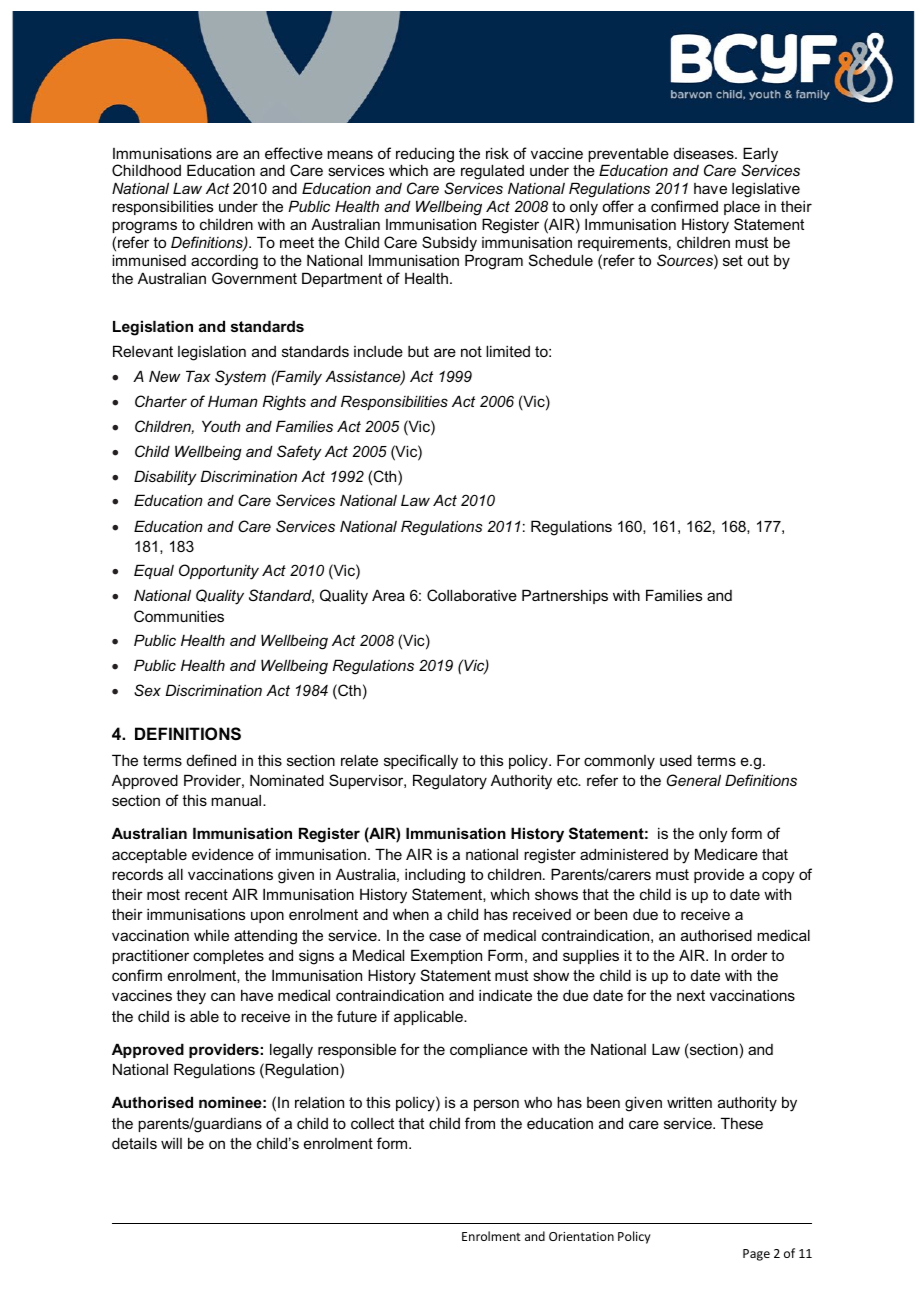 This screenshot has height=1308, width=924. Describe the element at coordinates (221, 426) in the screenshot. I see `Youth` at that location.
